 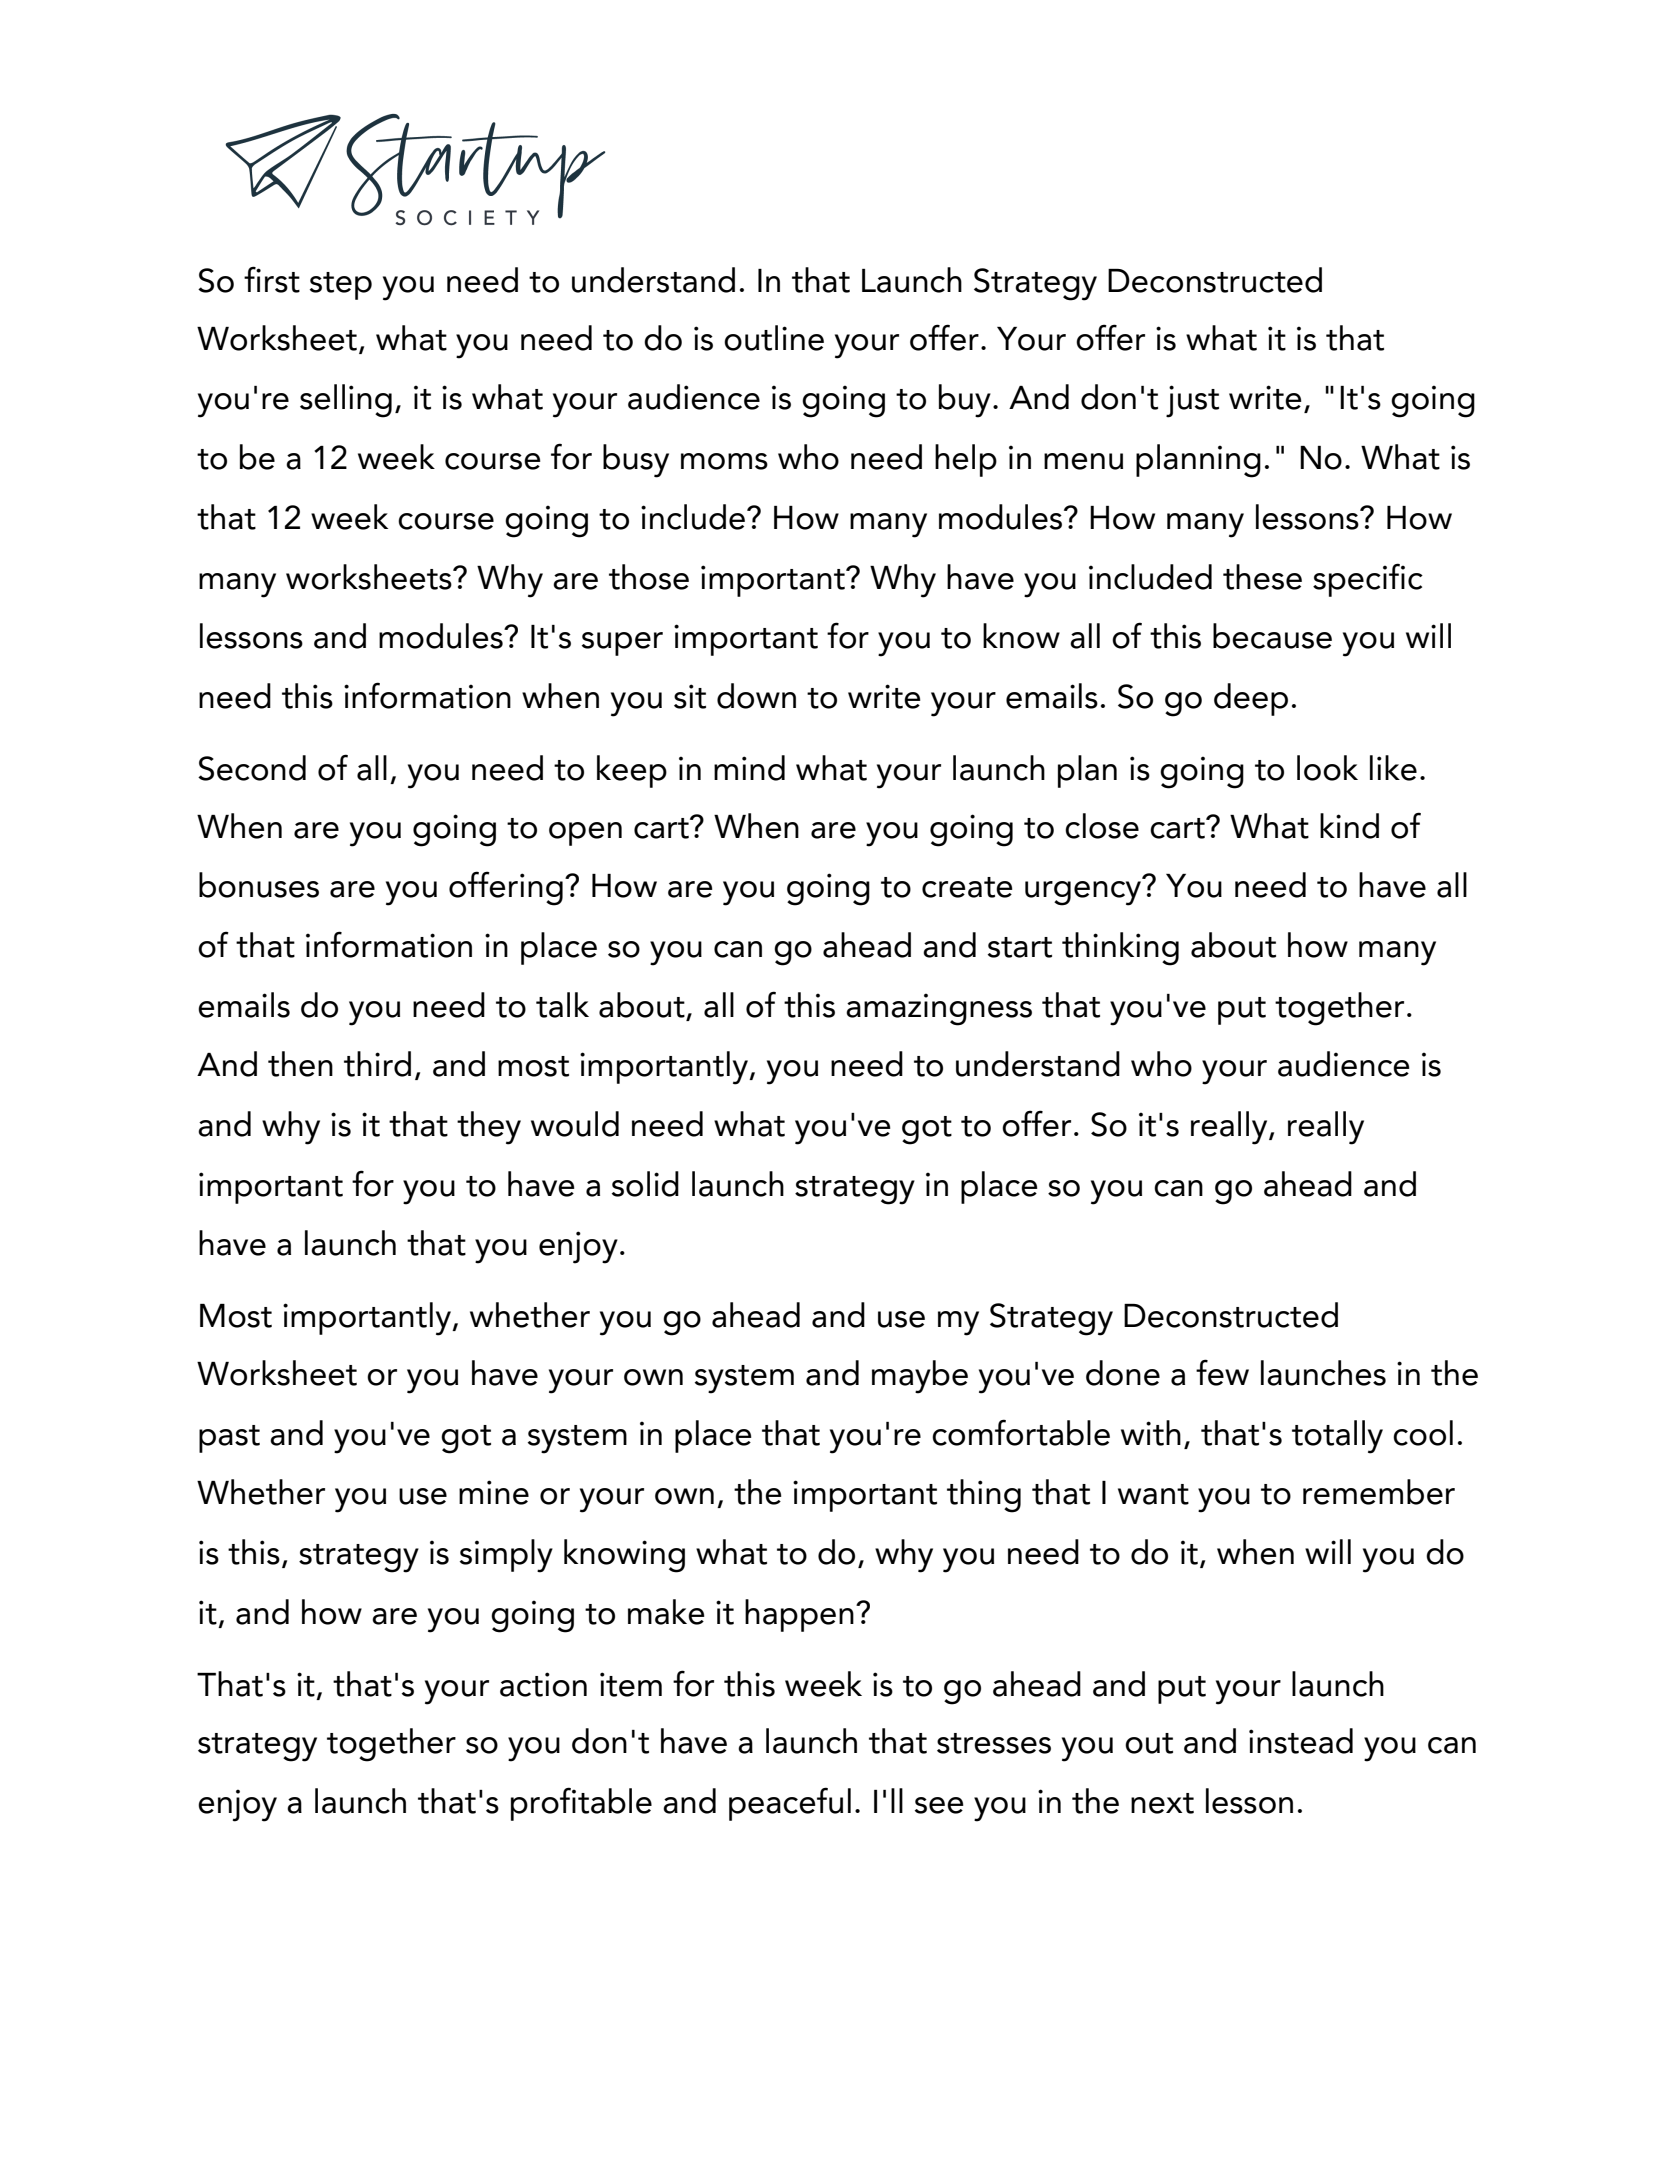 I want to click on Second, so click(x=252, y=768).
